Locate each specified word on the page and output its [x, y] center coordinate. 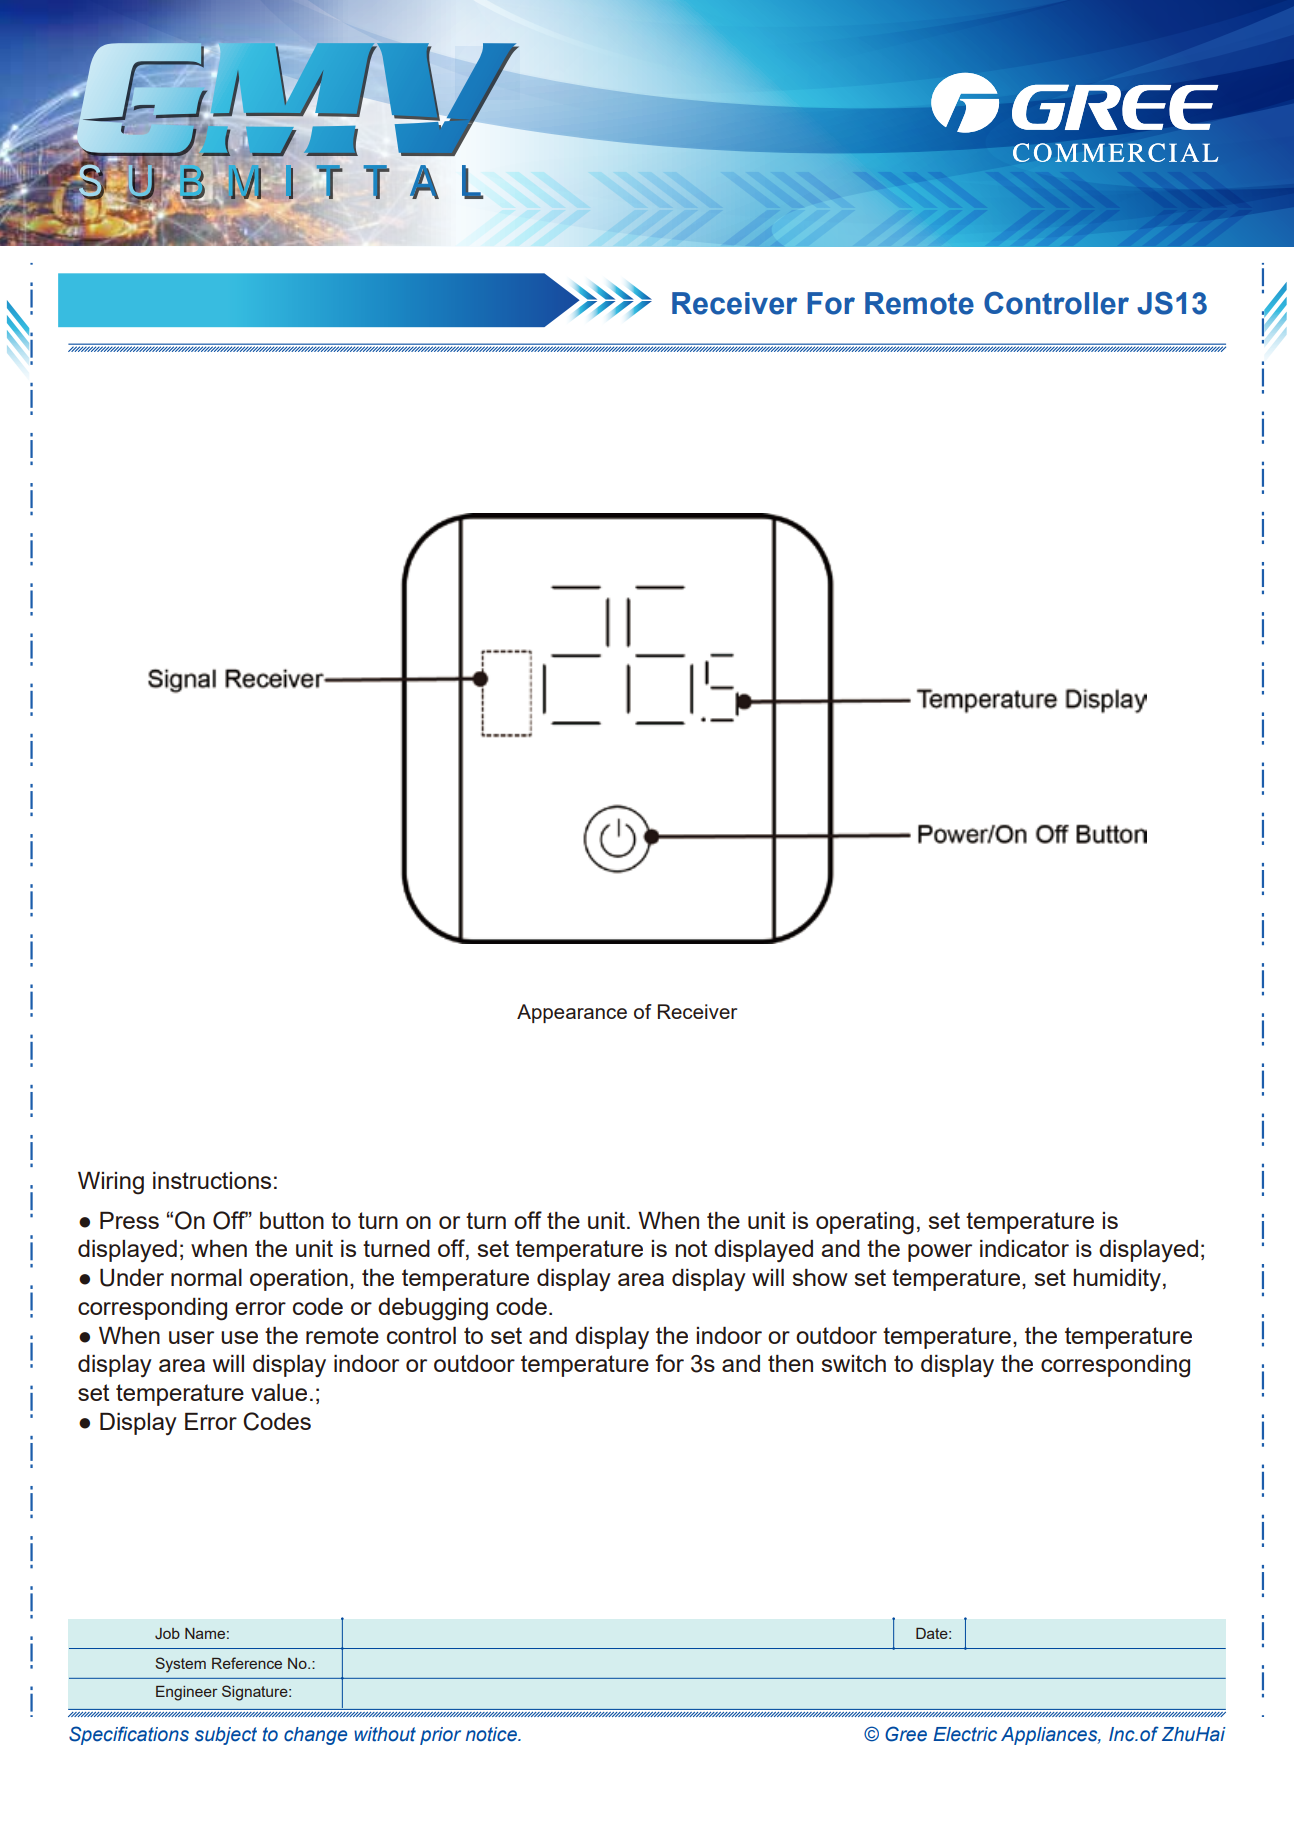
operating [865, 1223]
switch [853, 1363]
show [820, 1277]
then [790, 1363]
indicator [1024, 1248]
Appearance [572, 1013]
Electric [965, 1734]
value [279, 1392]
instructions [212, 1180]
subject [226, 1736]
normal [206, 1277]
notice [492, 1734]
